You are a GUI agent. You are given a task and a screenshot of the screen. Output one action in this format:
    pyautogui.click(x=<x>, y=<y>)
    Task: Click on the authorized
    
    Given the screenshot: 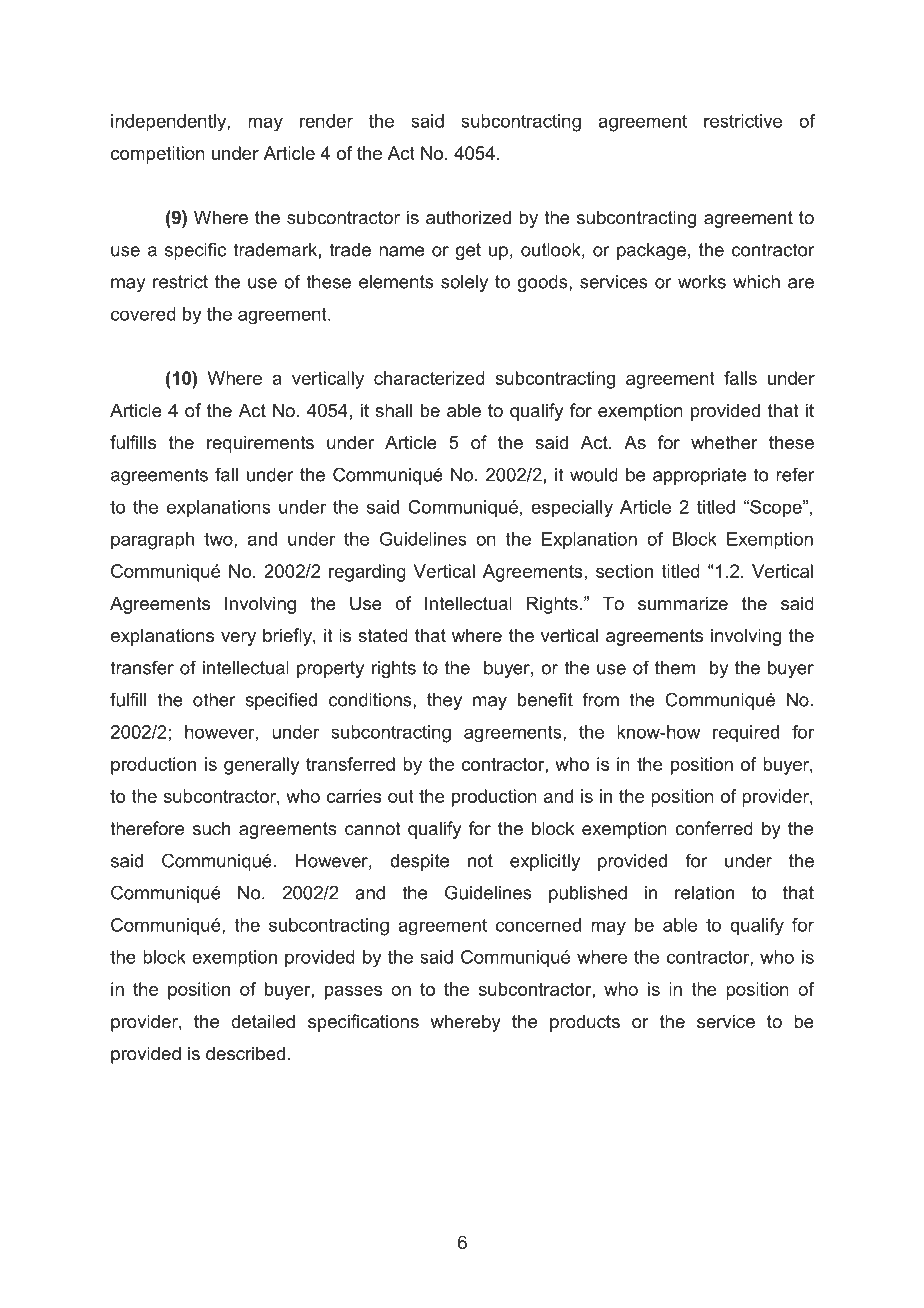 What is the action you would take?
    pyautogui.click(x=468, y=217)
